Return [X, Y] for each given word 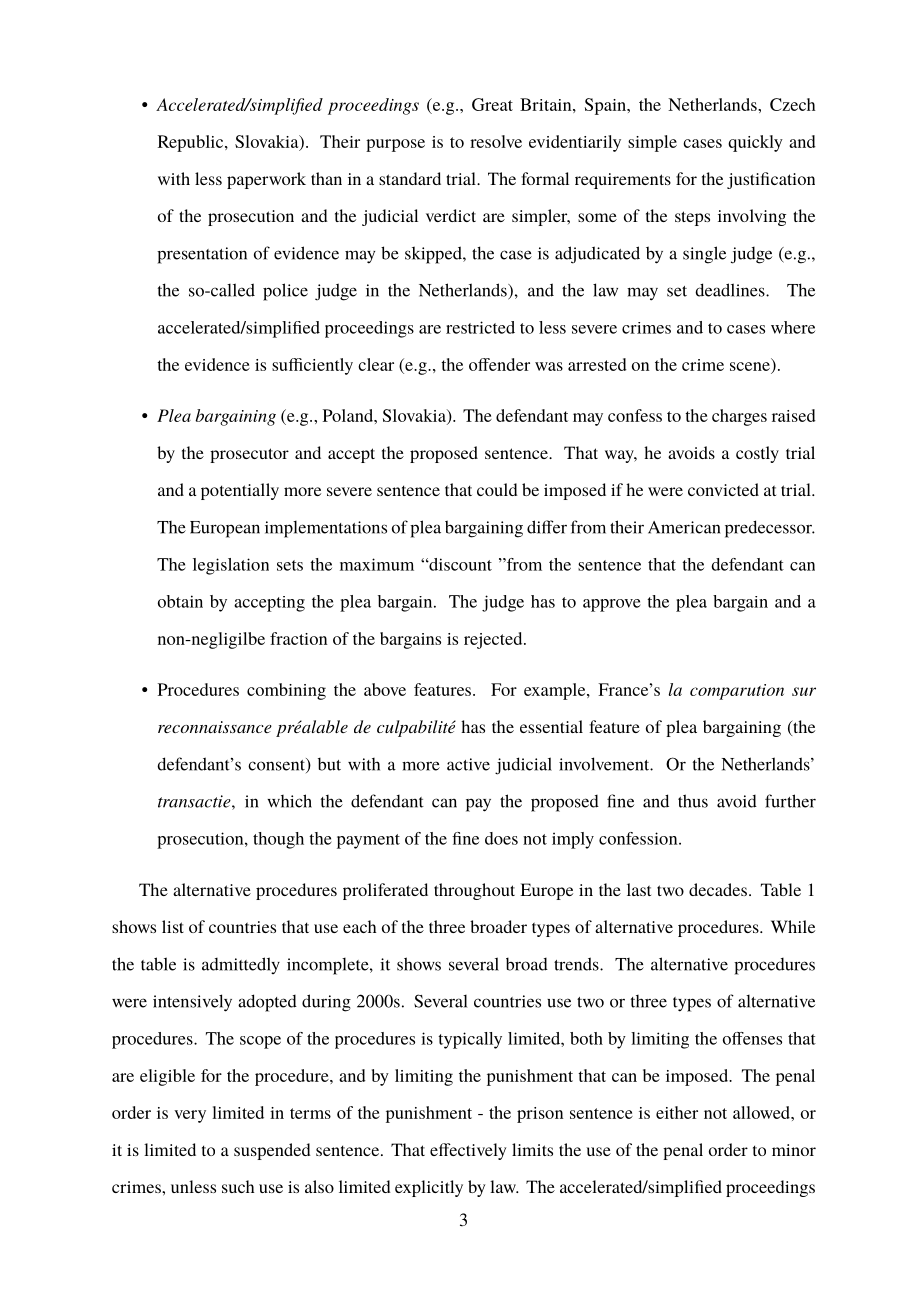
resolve [496, 141]
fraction [298, 638]
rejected [494, 640]
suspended [272, 1151]
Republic [192, 143]
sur [804, 691]
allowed [762, 1112]
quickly [755, 143]
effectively [468, 1151]
